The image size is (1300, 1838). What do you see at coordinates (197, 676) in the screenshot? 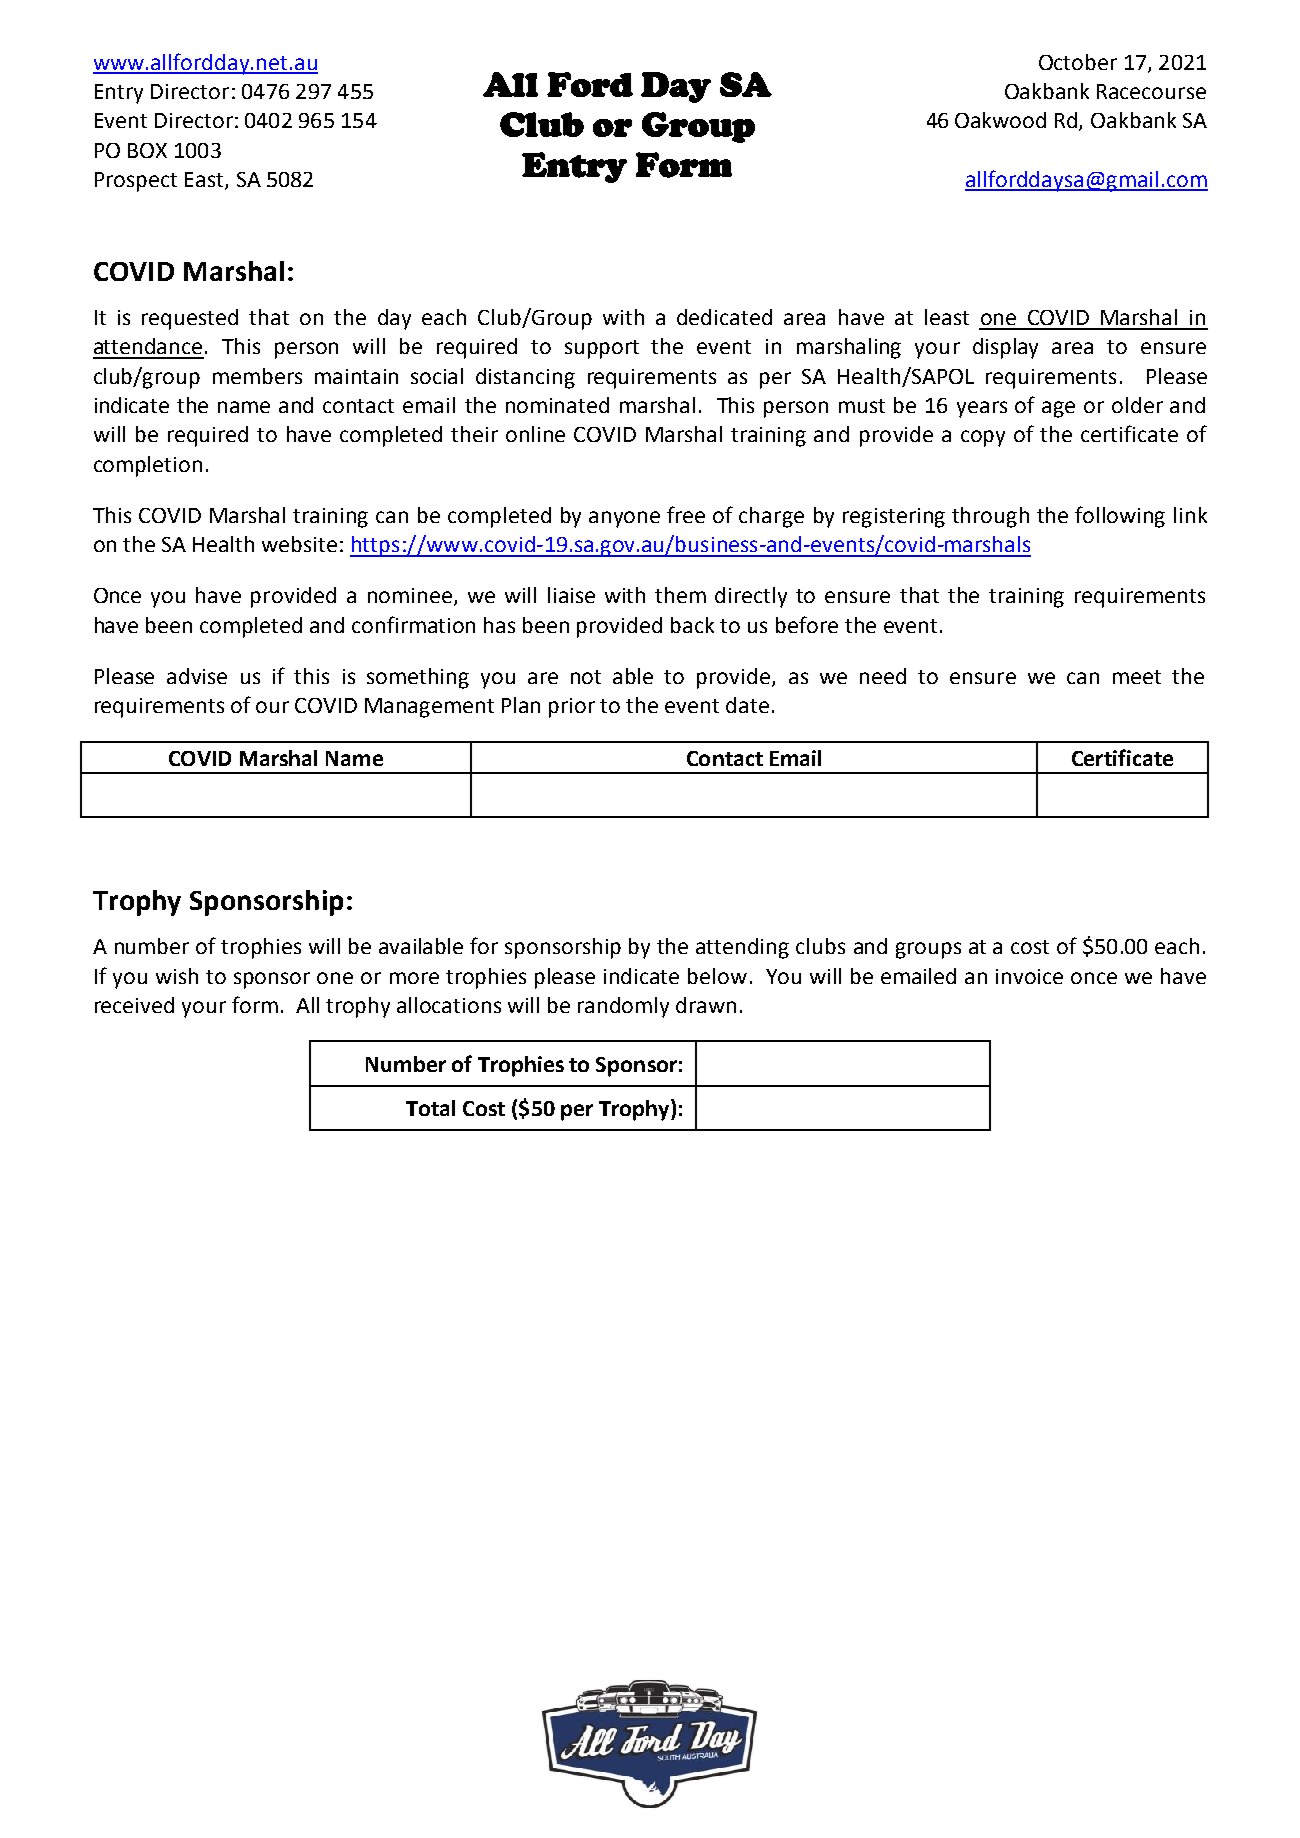
I see `advise` at bounding box center [197, 676].
